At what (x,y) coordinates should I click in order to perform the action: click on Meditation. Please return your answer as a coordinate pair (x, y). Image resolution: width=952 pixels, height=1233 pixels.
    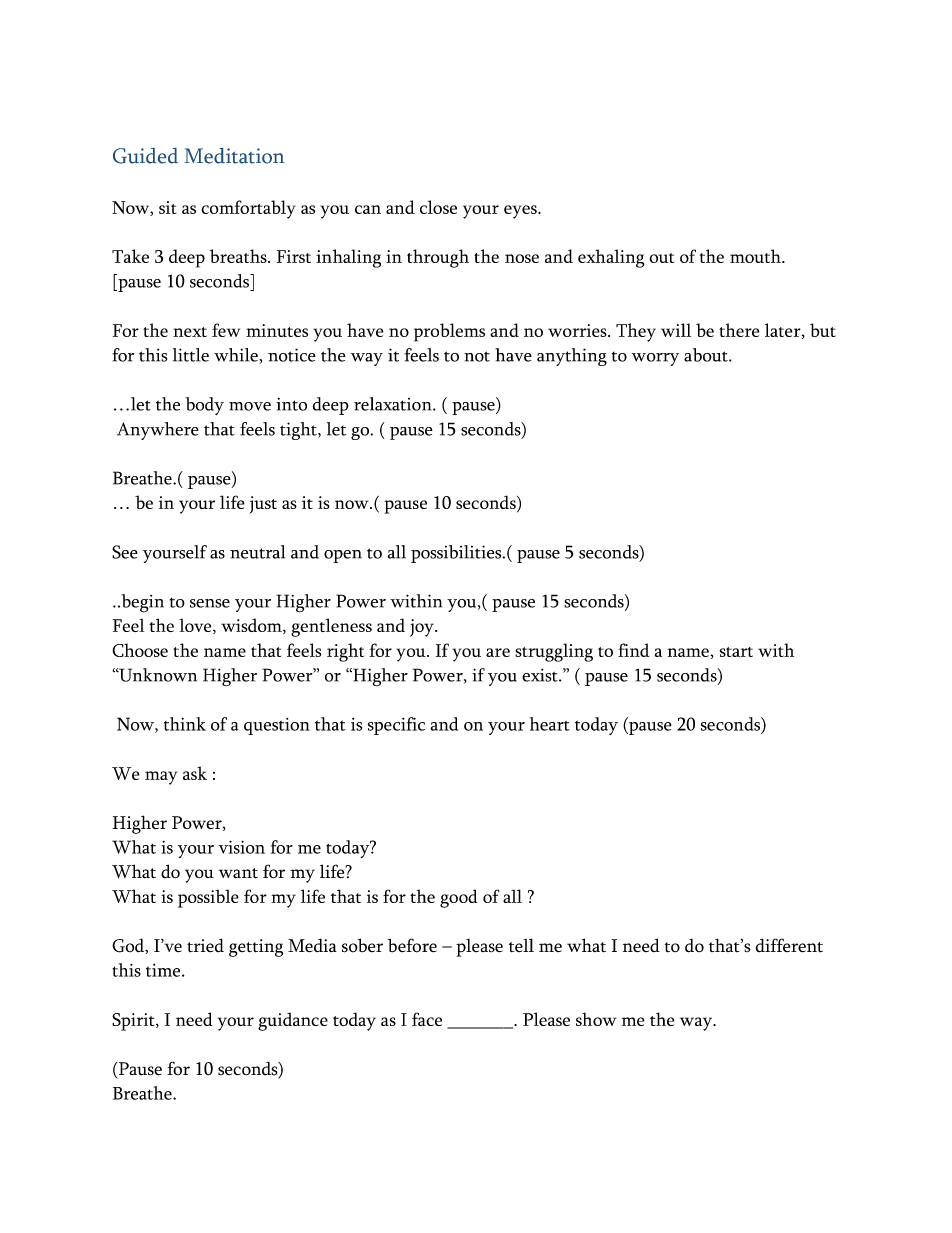
    Looking at the image, I should click on (234, 156).
